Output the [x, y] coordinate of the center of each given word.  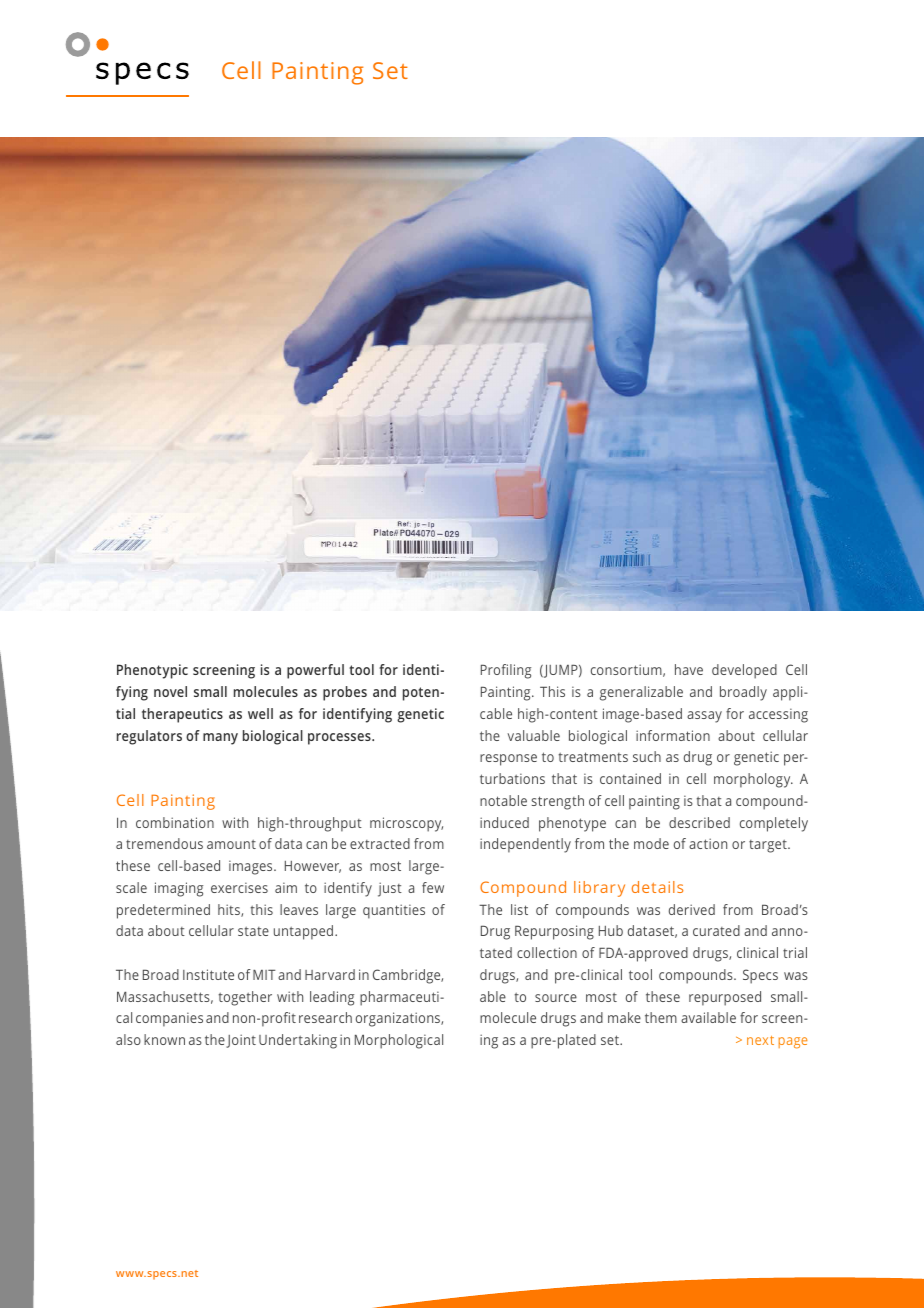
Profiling [506, 671]
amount [231, 844]
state [253, 931]
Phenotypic [152, 671]
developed [744, 671]
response [508, 760]
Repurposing [554, 932]
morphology [753, 780]
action [708, 843]
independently [525, 845]
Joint [241, 1041]
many [220, 739]
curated [716, 930]
